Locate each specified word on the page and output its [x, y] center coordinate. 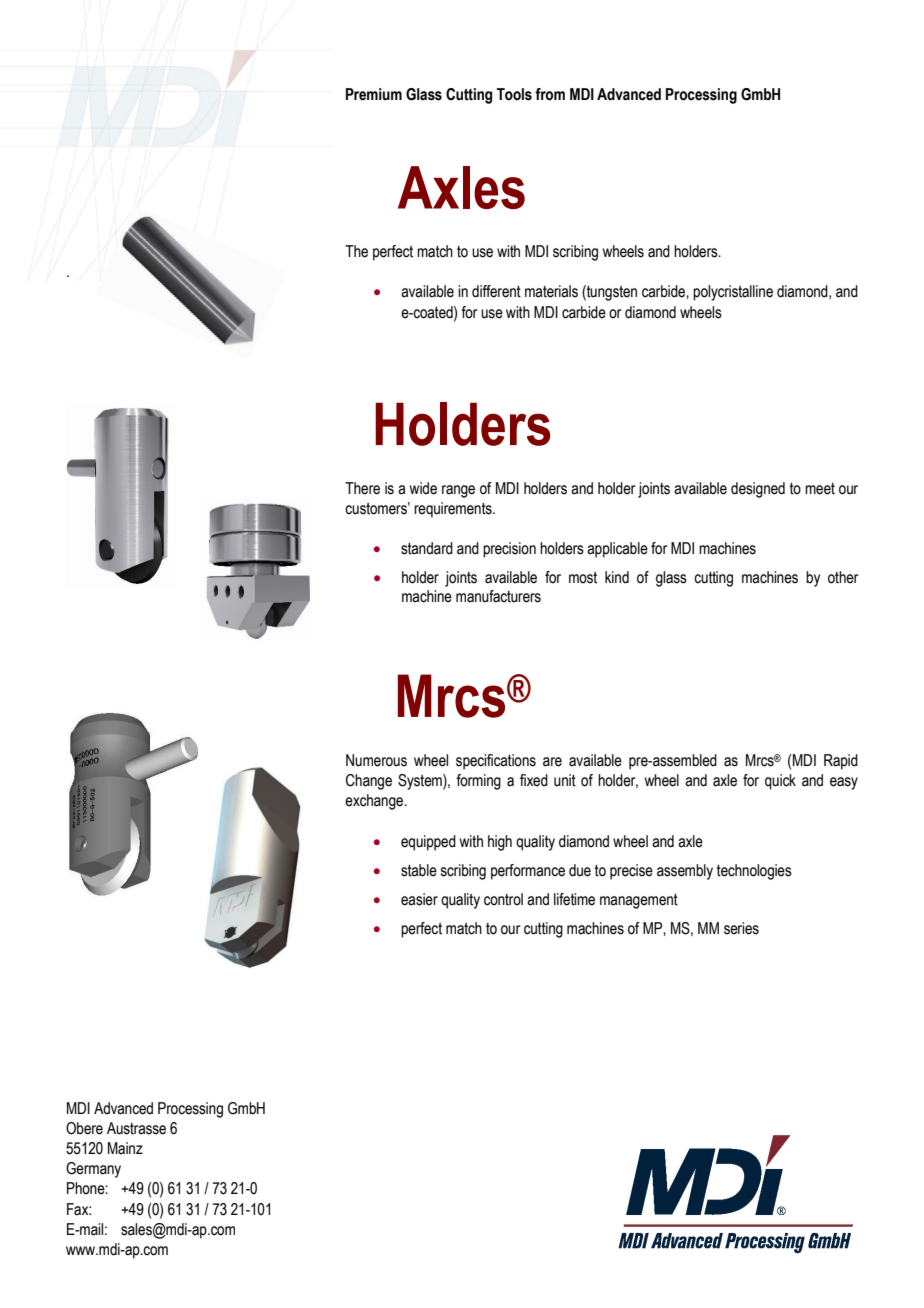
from [550, 94]
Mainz [125, 1148]
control [503, 899]
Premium [374, 94]
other [843, 577]
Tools [514, 94]
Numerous [376, 760]
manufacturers [498, 596]
